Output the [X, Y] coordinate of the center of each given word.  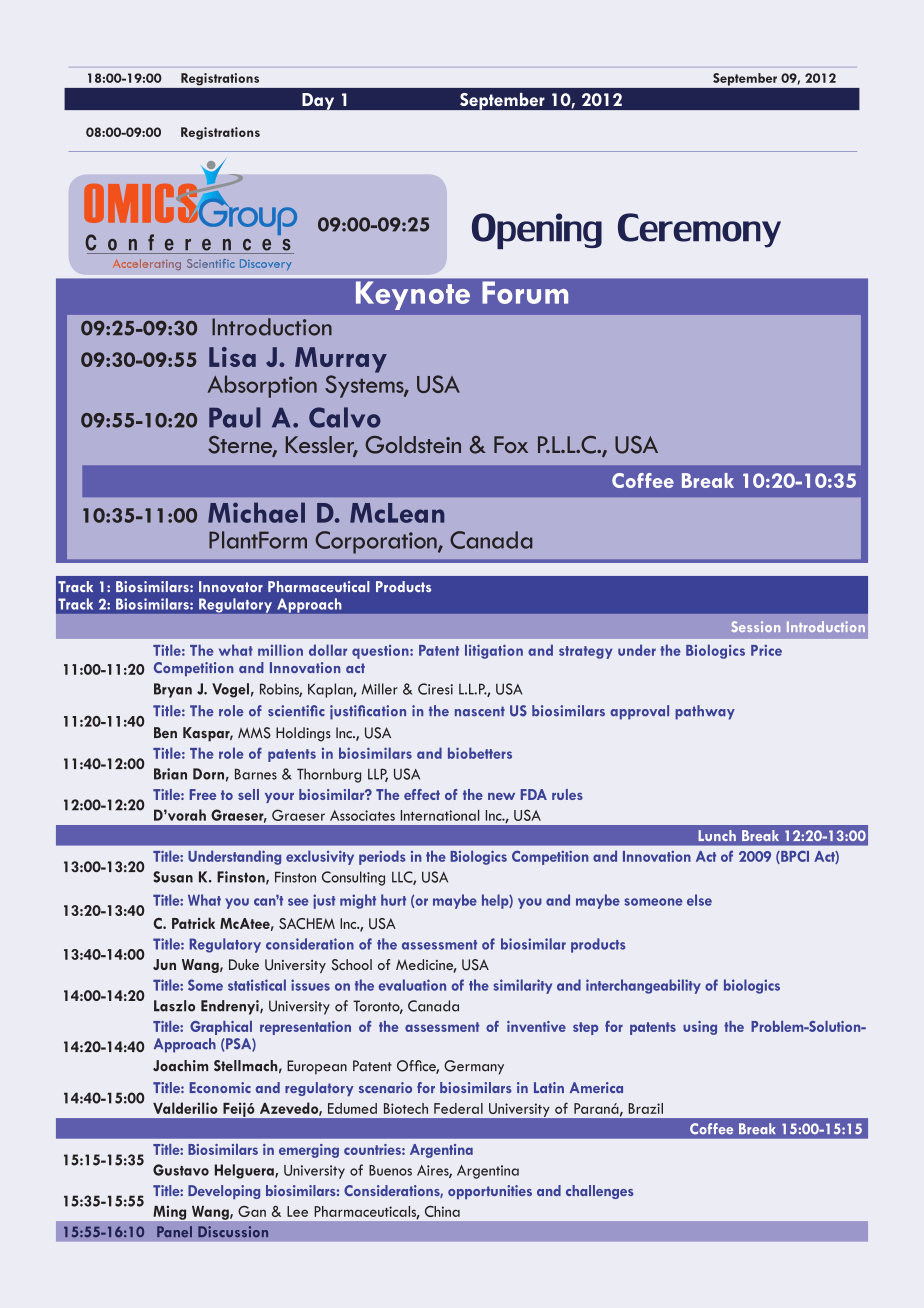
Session [755, 626]
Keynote [413, 296]
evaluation [412, 985]
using [700, 1028]
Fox [511, 444]
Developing [224, 1192]
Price [766, 650]
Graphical [221, 1028]
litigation [494, 651]
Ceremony [699, 230]
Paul [234, 417]
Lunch [717, 835]
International [440, 815]
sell [248, 794]
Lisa [232, 357]
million [280, 650]
